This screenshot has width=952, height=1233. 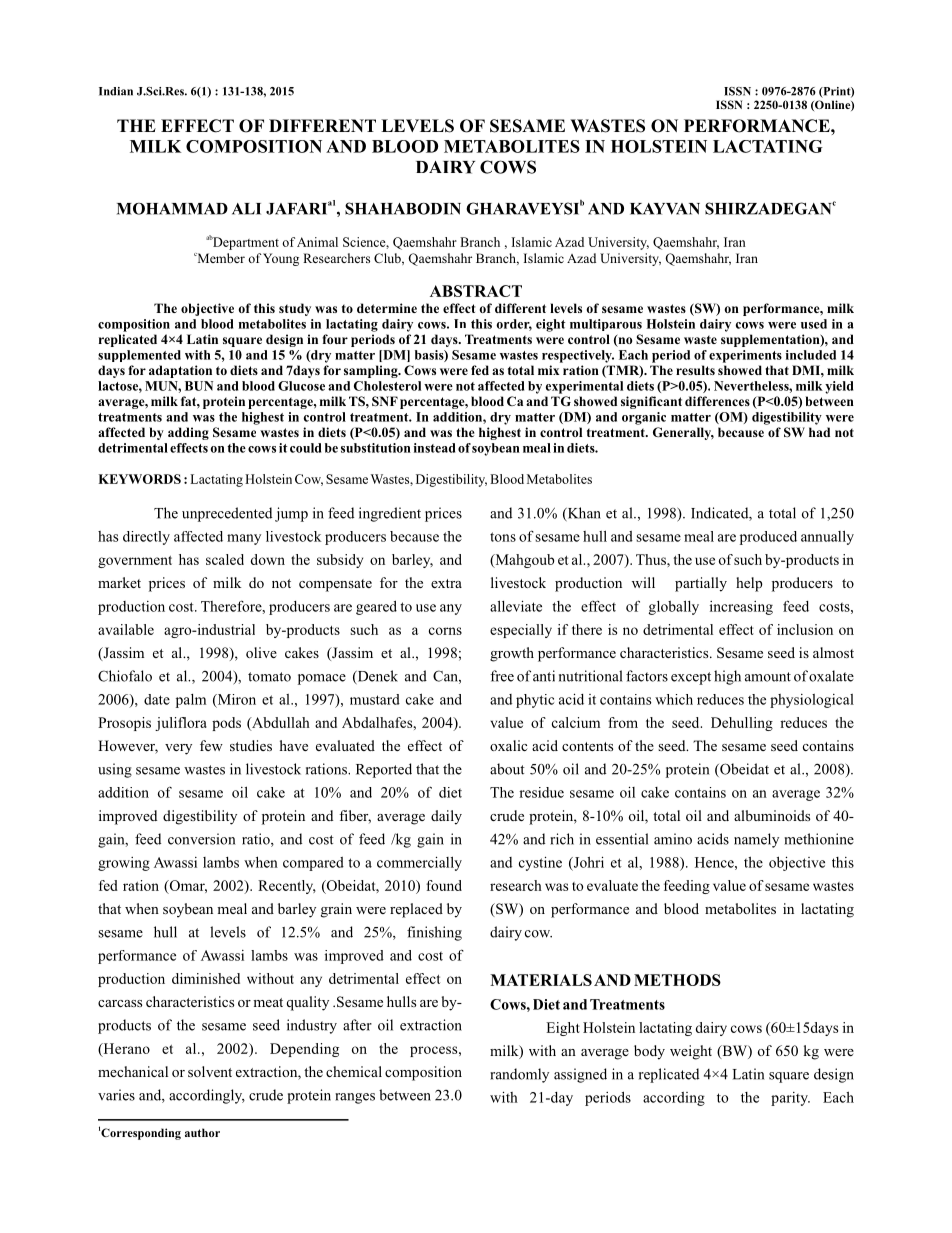 I want to click on solvent, so click(x=210, y=1071).
